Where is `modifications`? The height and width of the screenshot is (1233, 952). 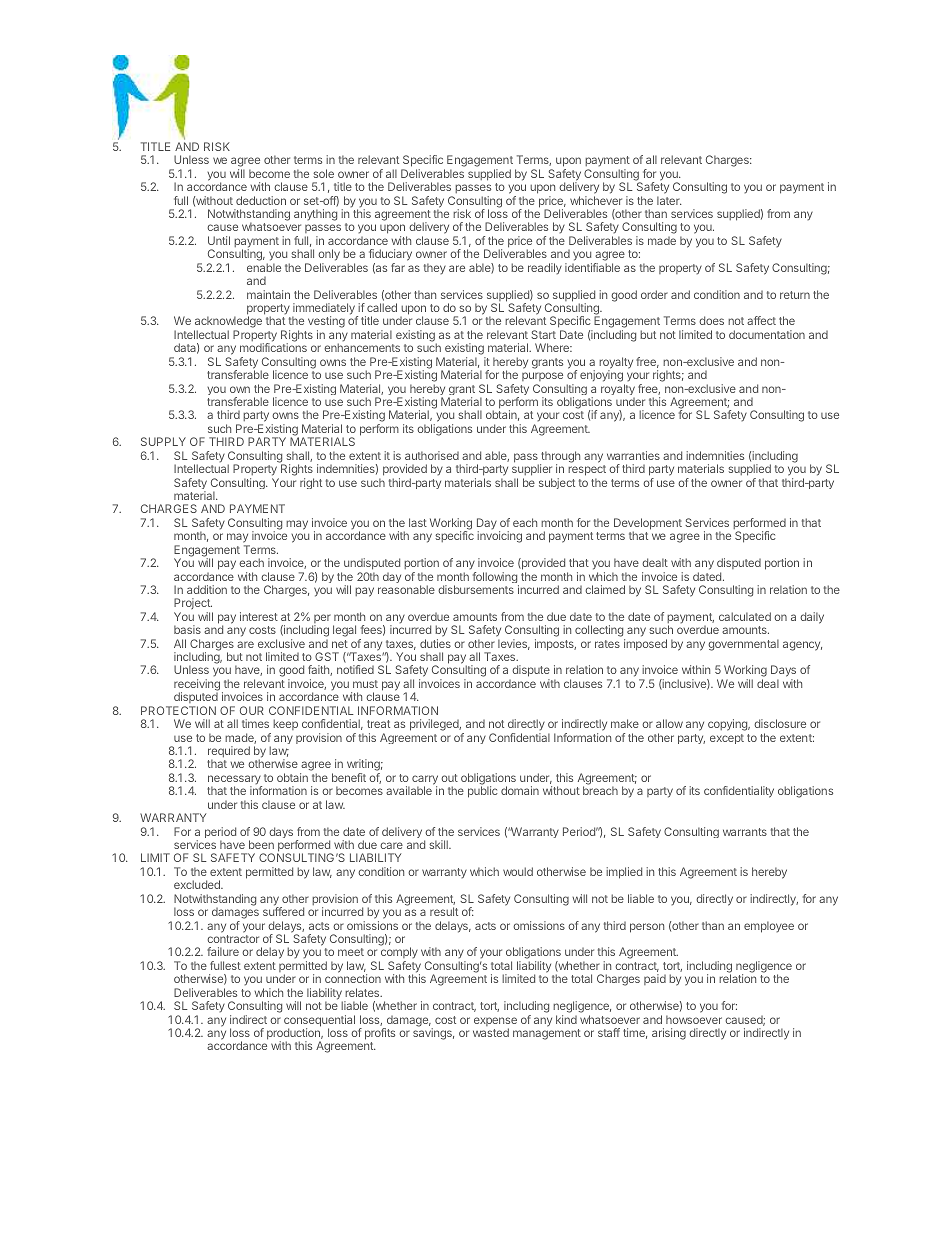 modifications is located at coordinates (273, 347).
